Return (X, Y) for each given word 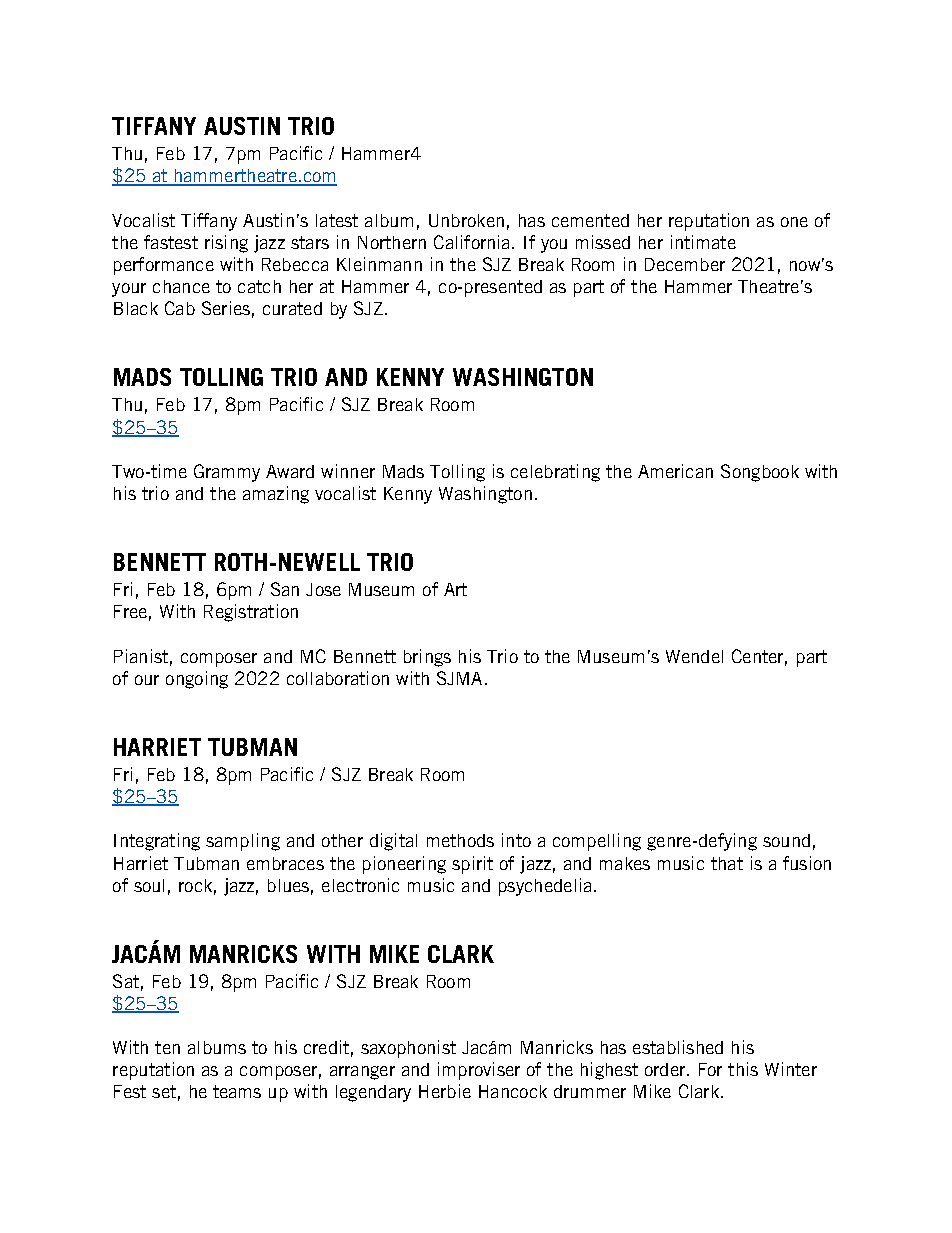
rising (226, 244)
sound (786, 840)
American (675, 471)
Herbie (445, 1091)
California (471, 242)
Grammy (227, 473)
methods (460, 840)
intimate (703, 242)
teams (237, 1091)
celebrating (555, 473)
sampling (243, 842)
